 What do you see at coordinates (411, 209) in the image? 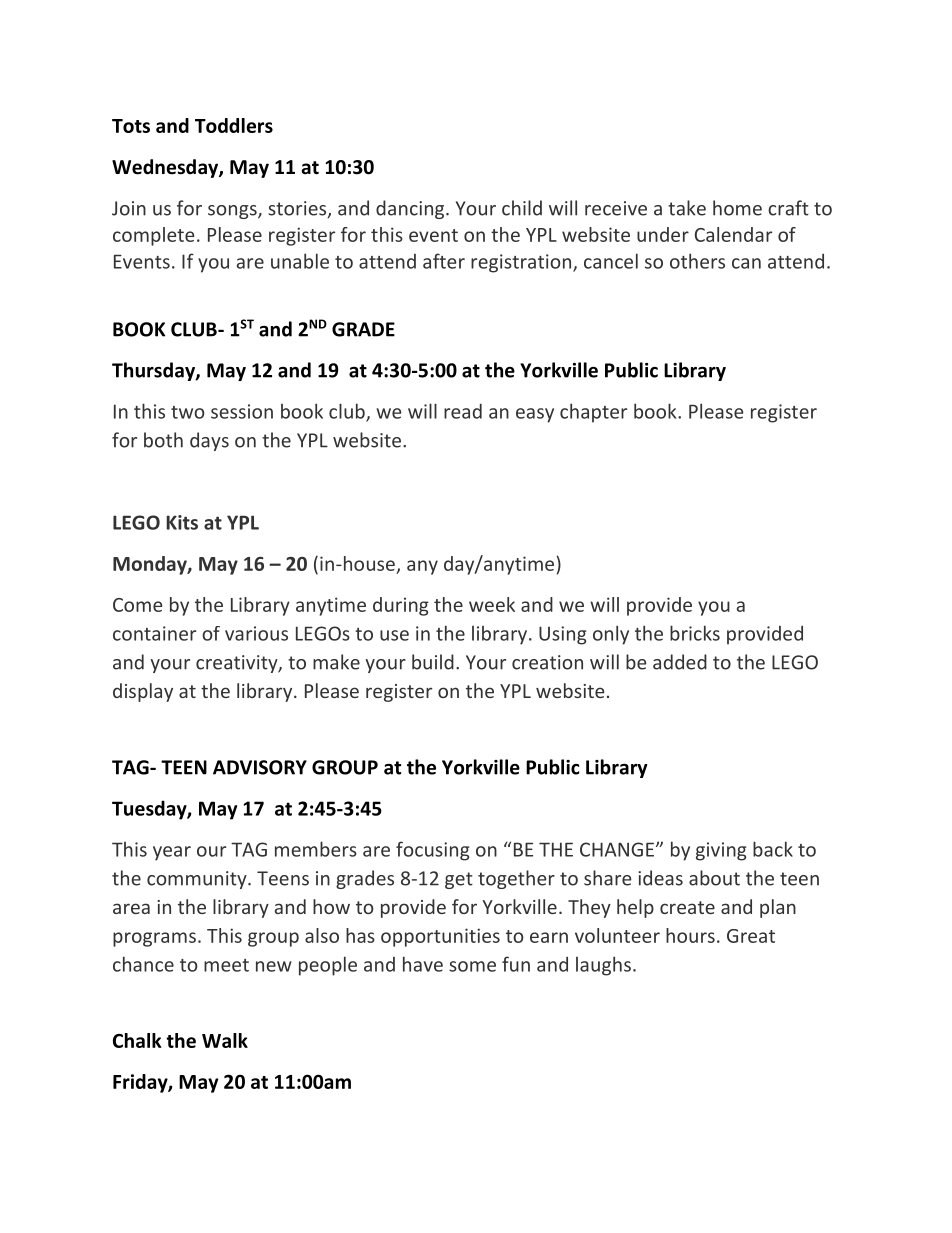
I see `dancing` at bounding box center [411, 209].
